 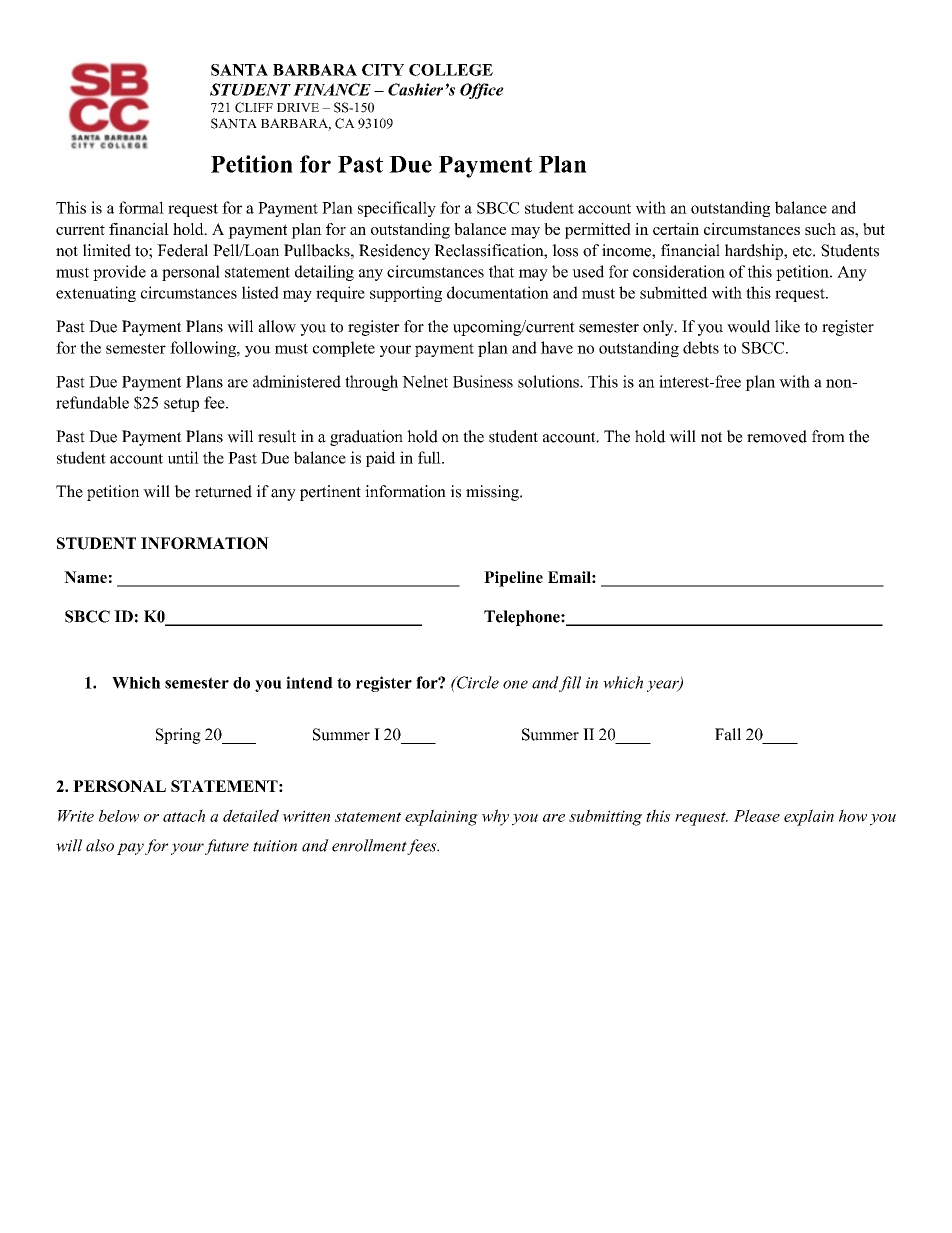 I want to click on Office, so click(x=482, y=91).
